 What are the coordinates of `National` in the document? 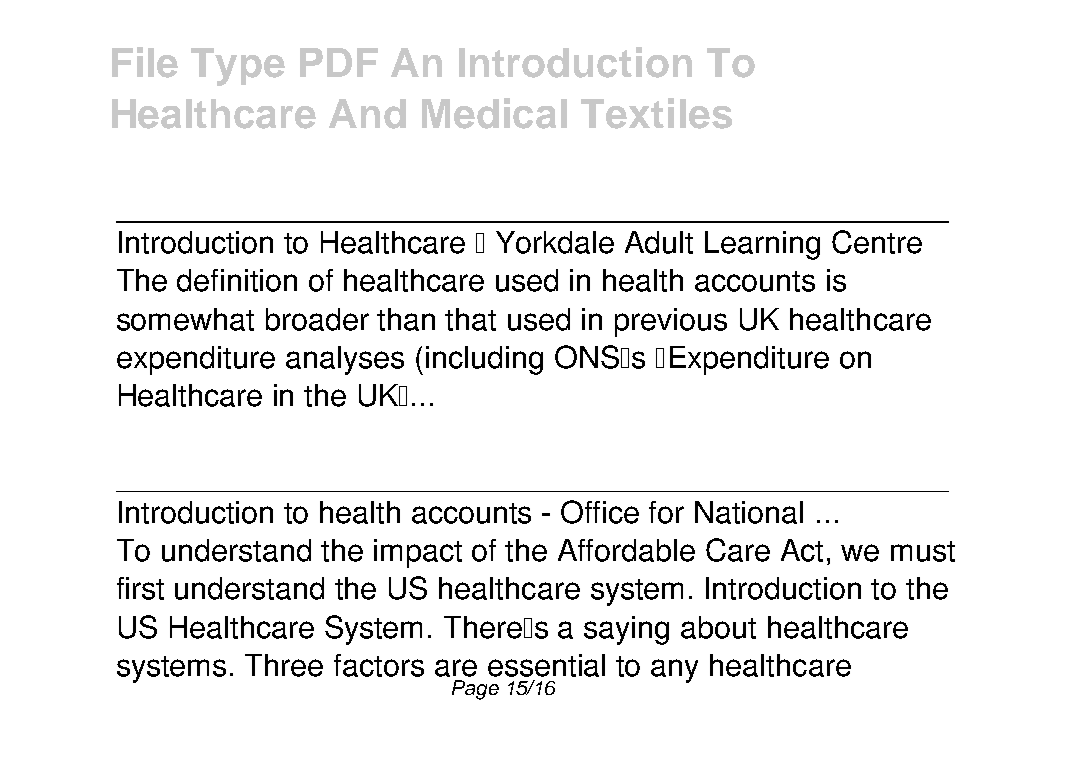 It's located at (749, 512).
